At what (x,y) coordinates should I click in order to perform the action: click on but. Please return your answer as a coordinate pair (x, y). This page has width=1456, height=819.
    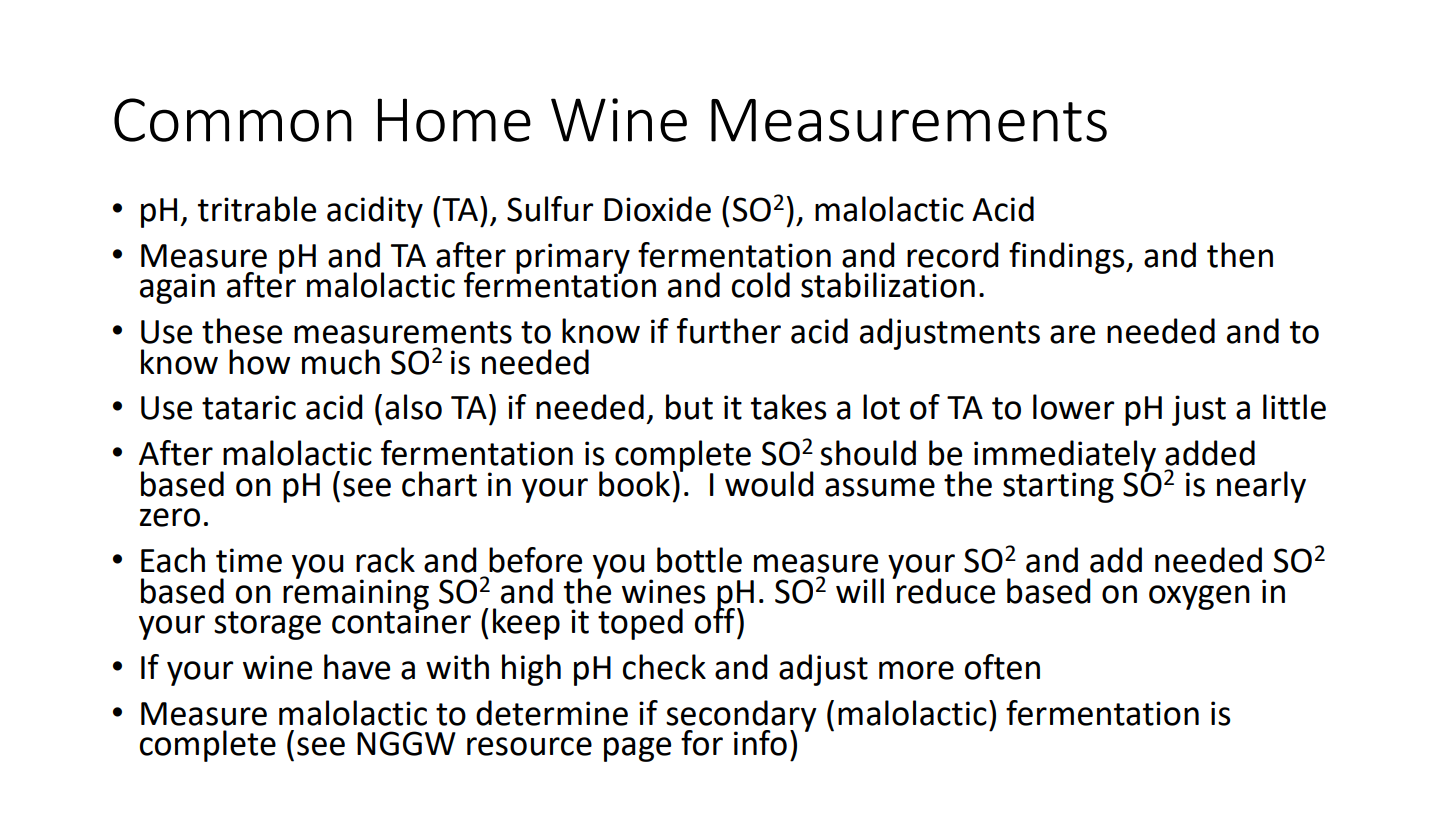
    Looking at the image, I should click on (689, 407).
